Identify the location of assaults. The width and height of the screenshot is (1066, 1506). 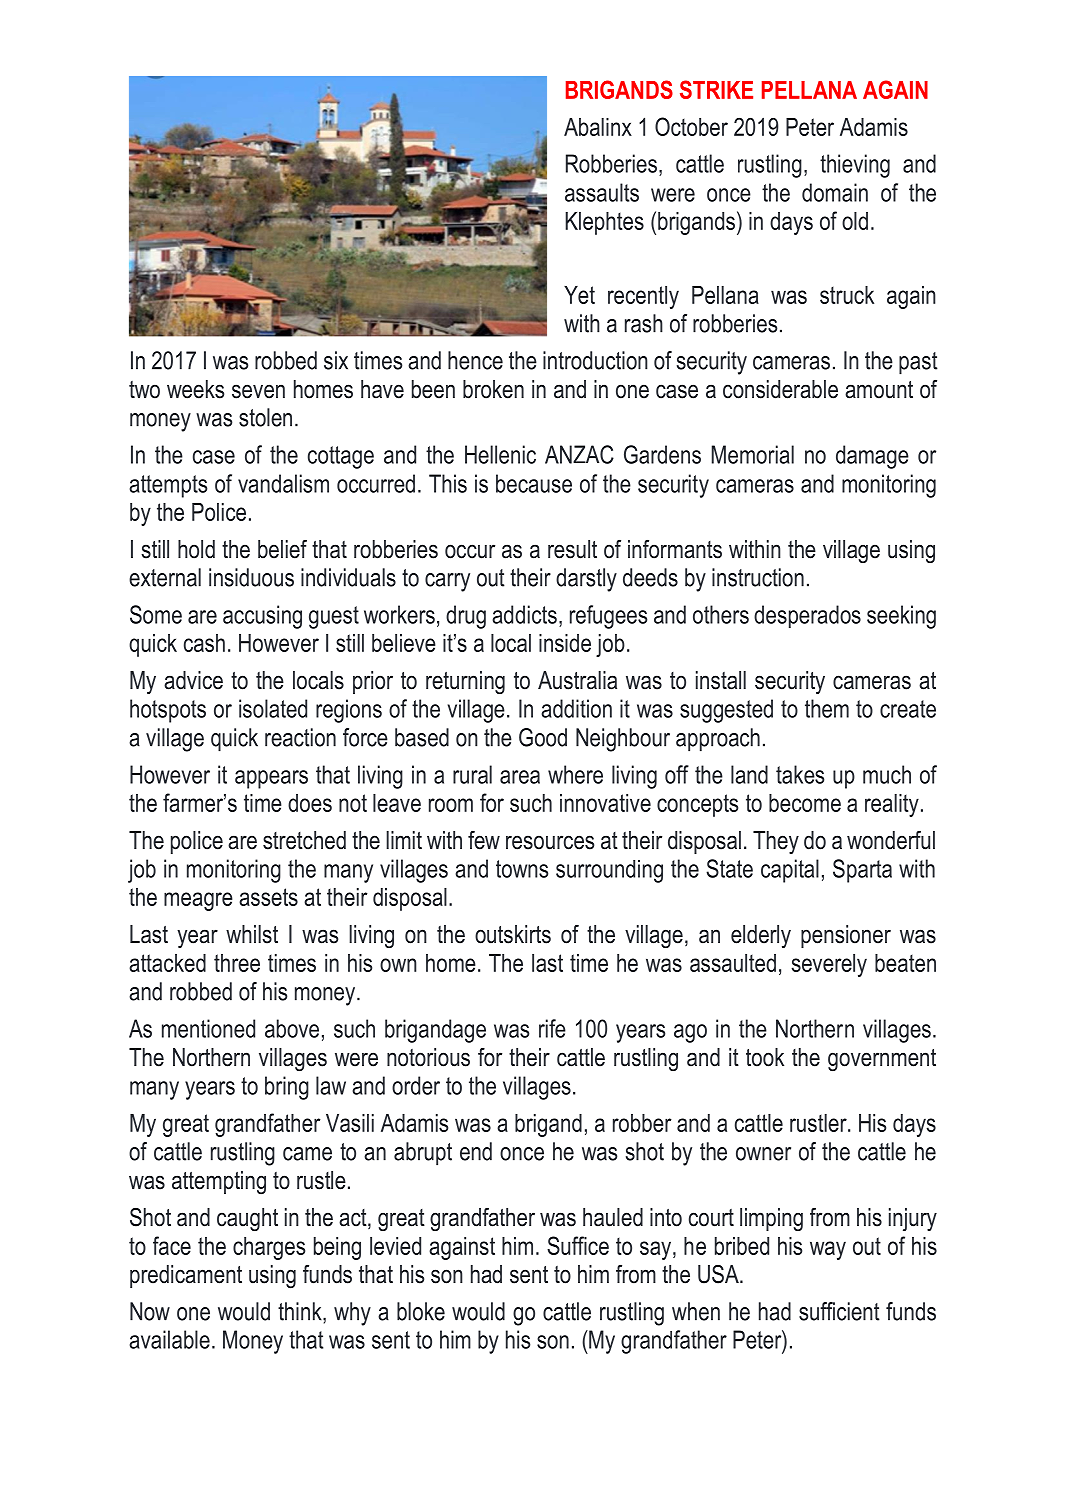
(602, 192).
